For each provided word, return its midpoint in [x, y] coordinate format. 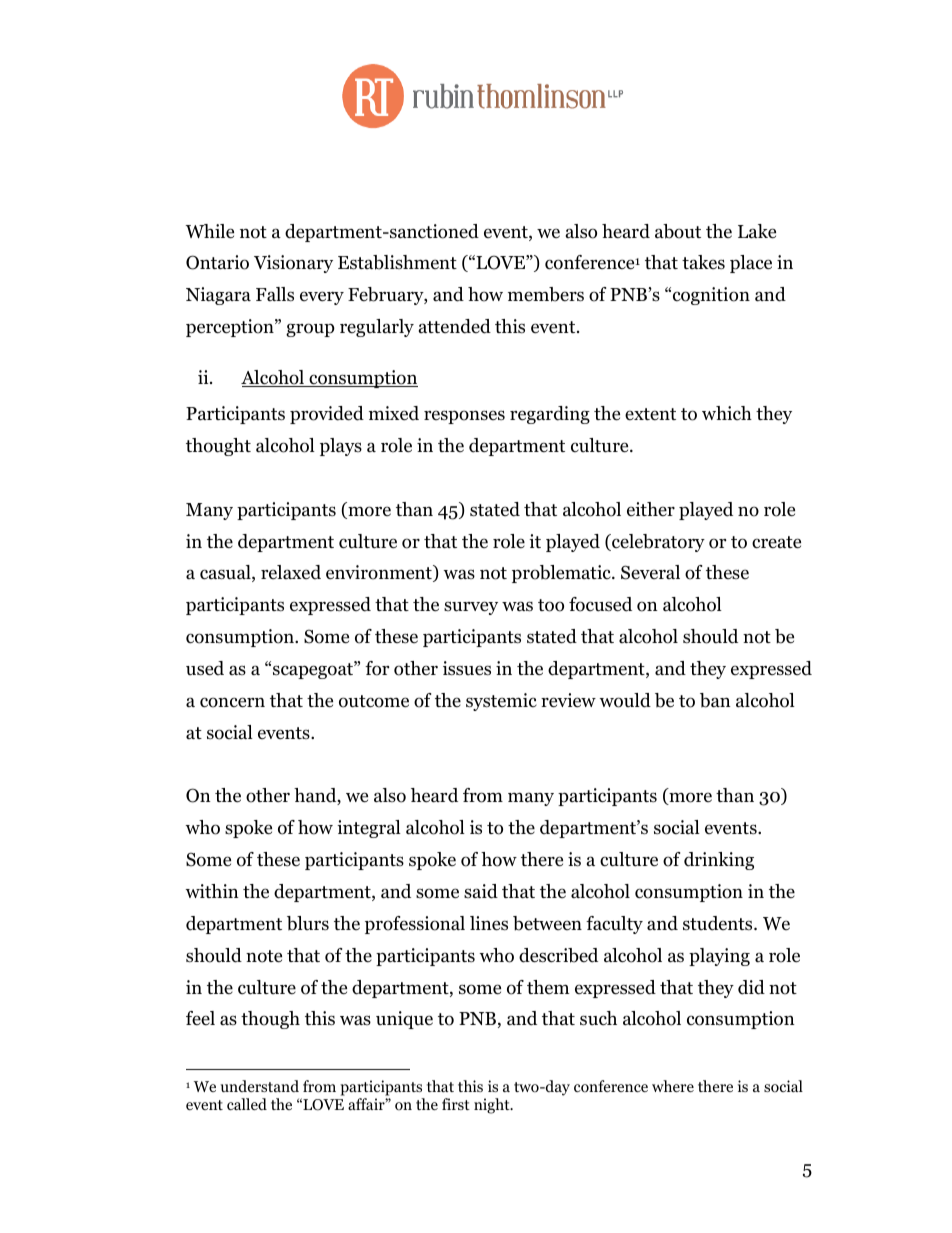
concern [232, 702]
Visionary [293, 264]
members [546, 294]
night [493, 1106]
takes [703, 262]
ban [715, 700]
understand [260, 1086]
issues [467, 668]
